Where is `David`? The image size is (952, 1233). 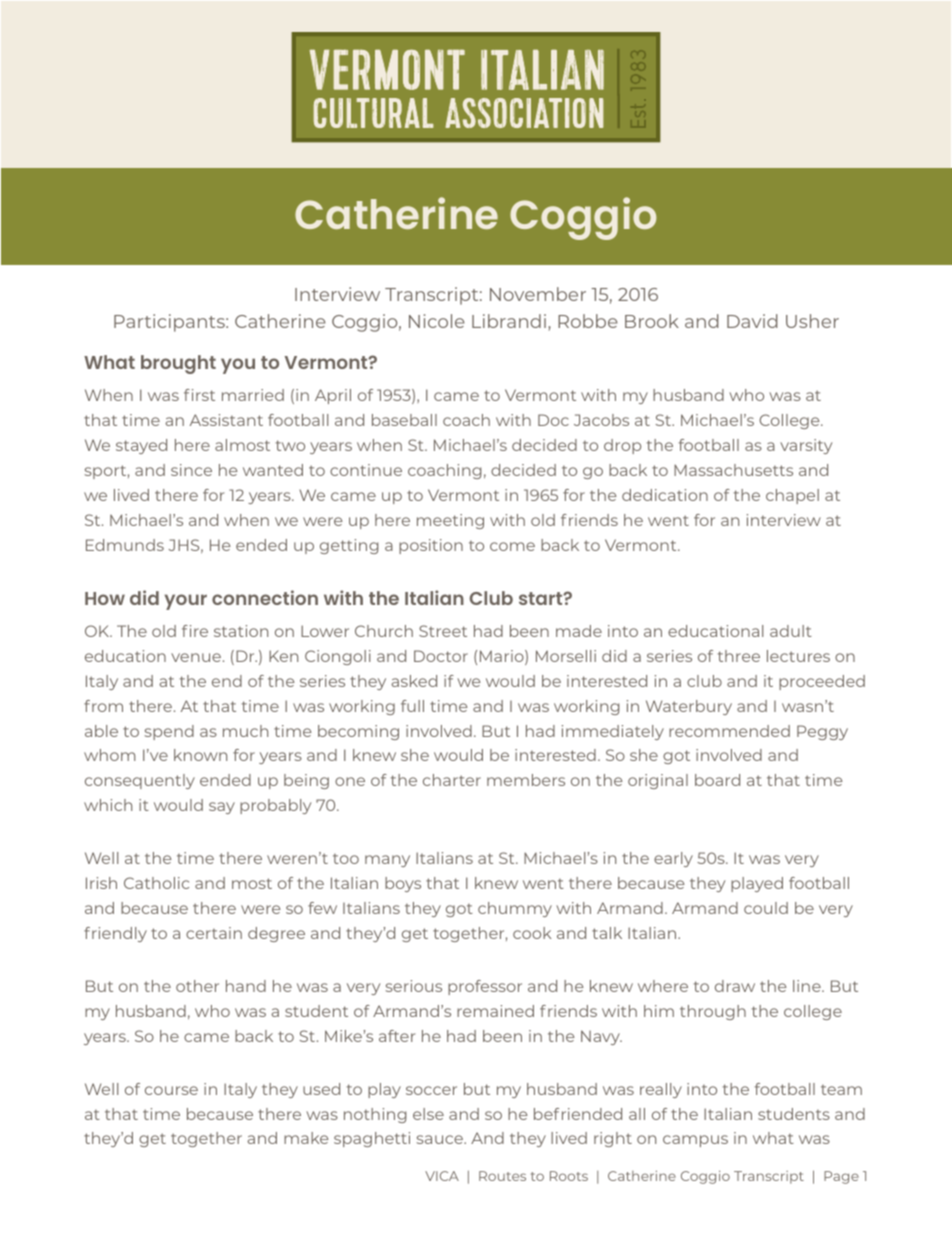
David is located at coordinates (752, 321).
